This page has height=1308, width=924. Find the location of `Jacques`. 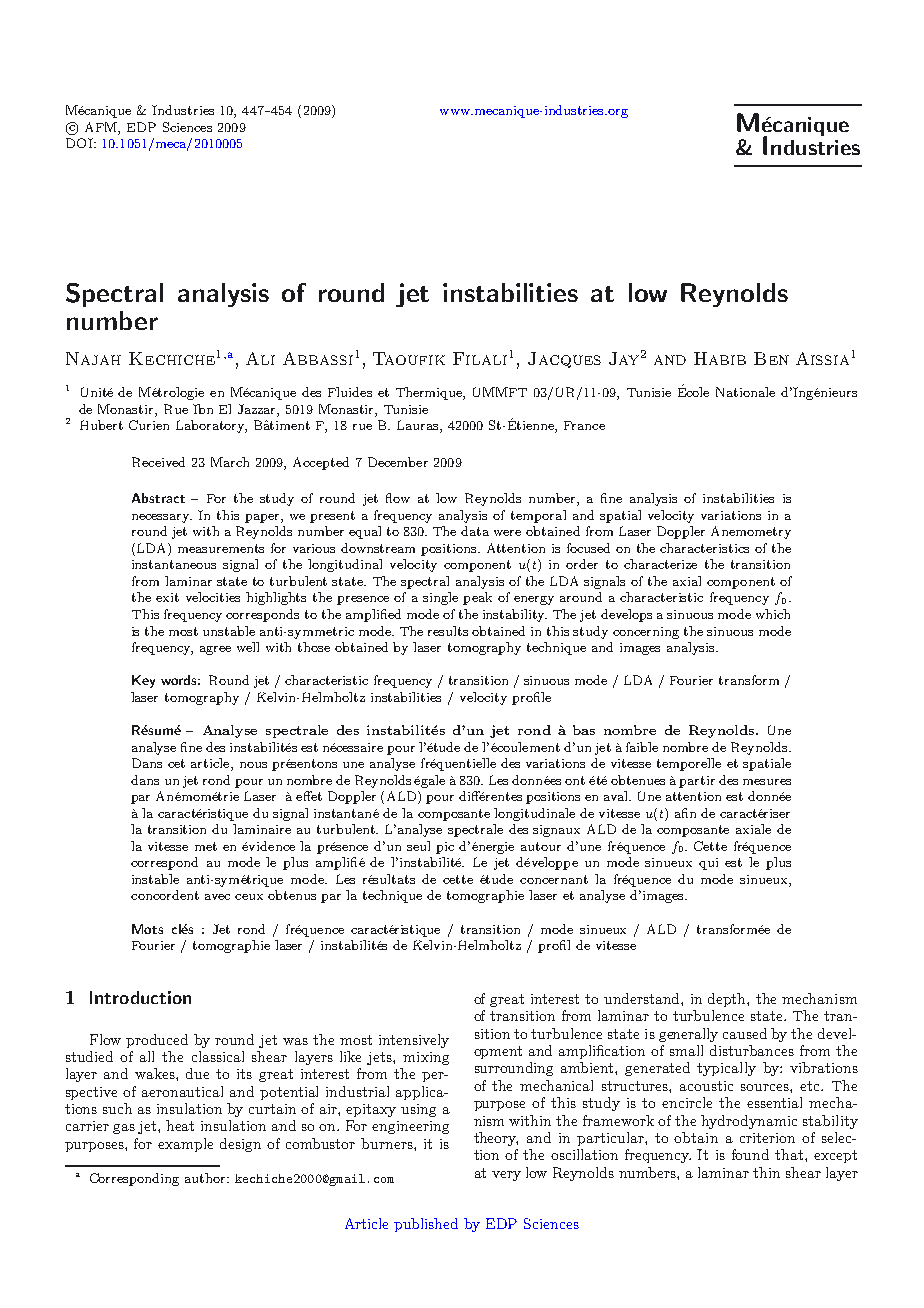

Jacques is located at coordinates (564, 360).
